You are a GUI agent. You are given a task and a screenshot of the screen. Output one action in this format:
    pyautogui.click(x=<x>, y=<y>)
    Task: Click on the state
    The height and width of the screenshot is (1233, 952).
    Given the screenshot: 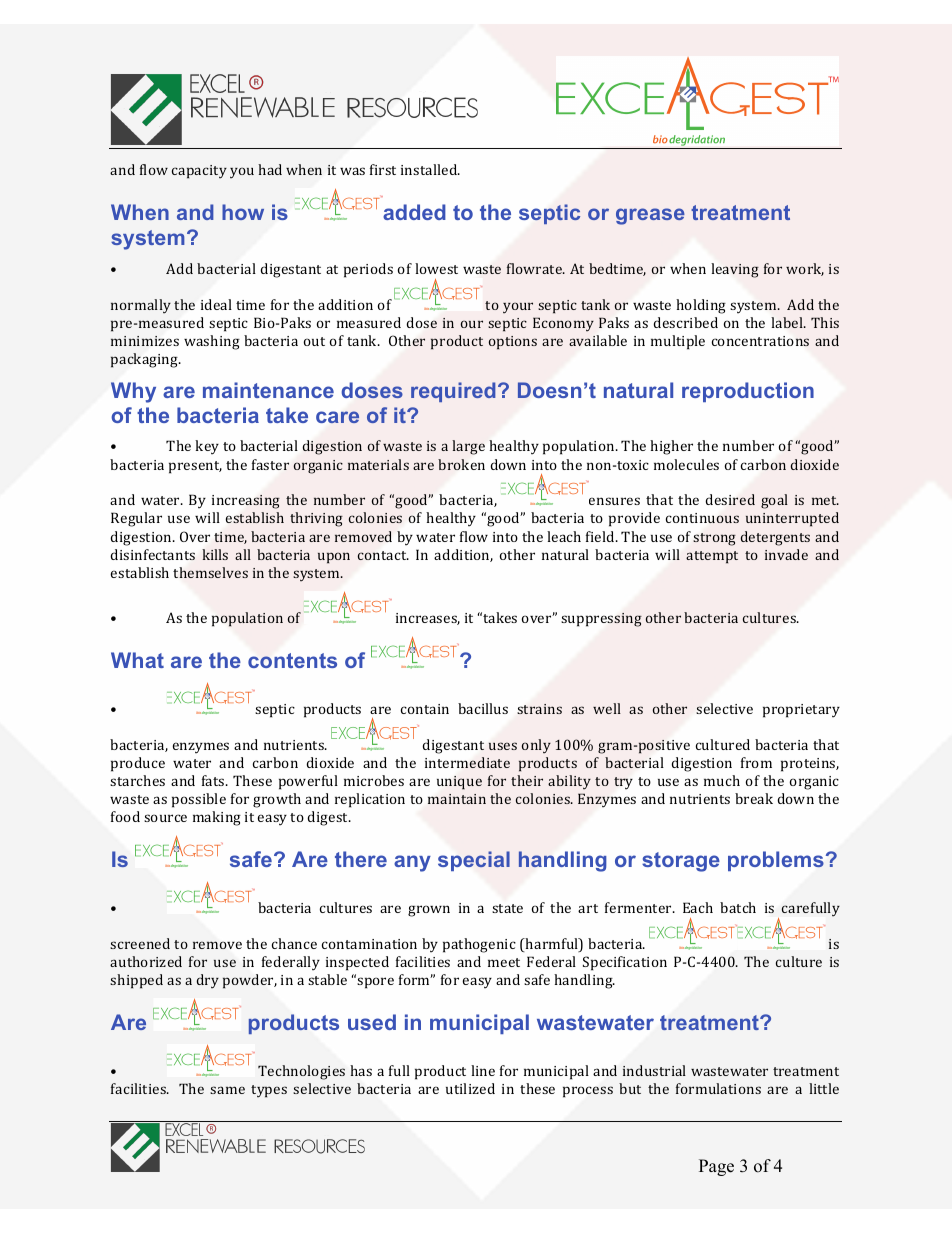 What is the action you would take?
    pyautogui.click(x=507, y=908)
